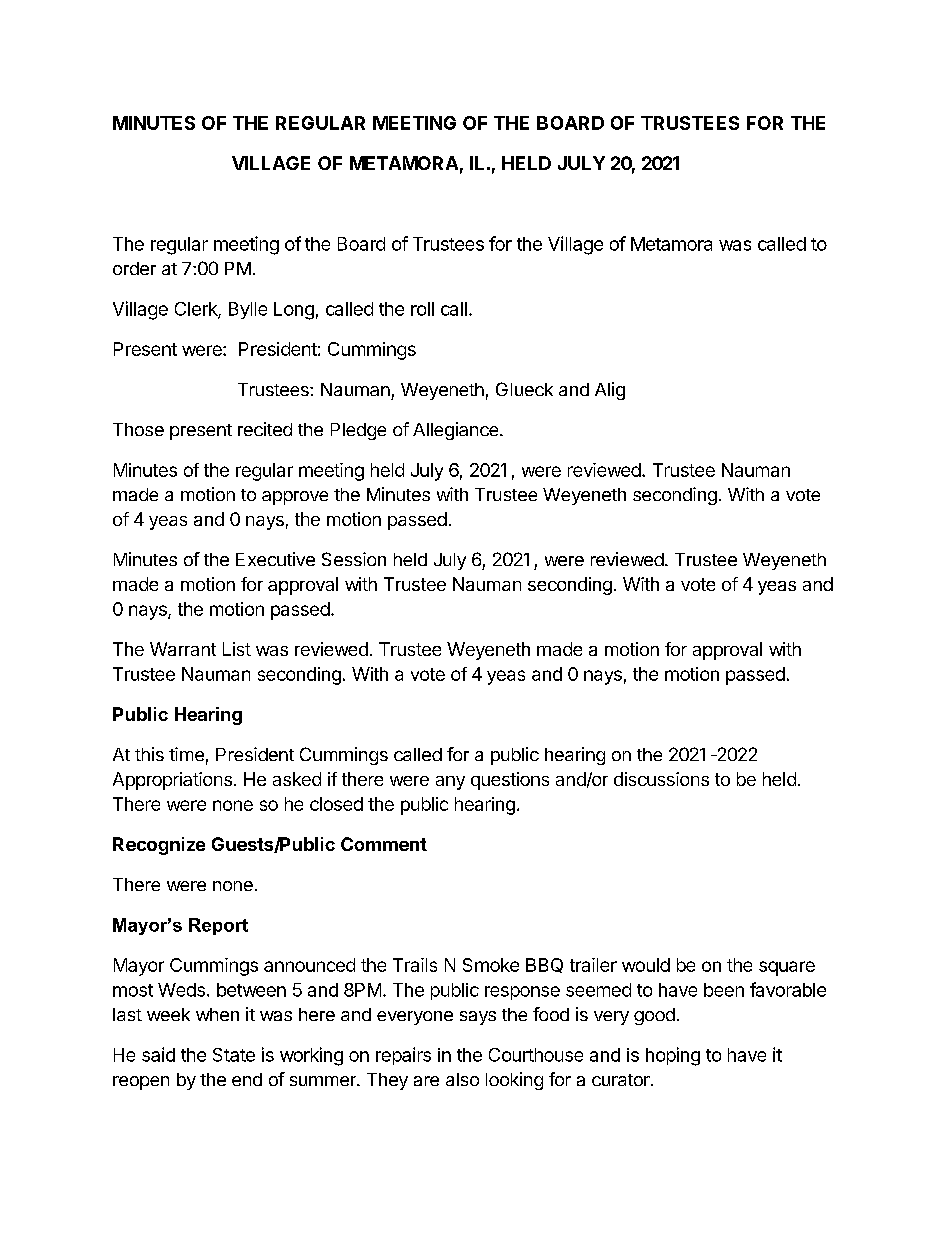 This image has height=1233, width=952. I want to click on Executive, so click(275, 559).
